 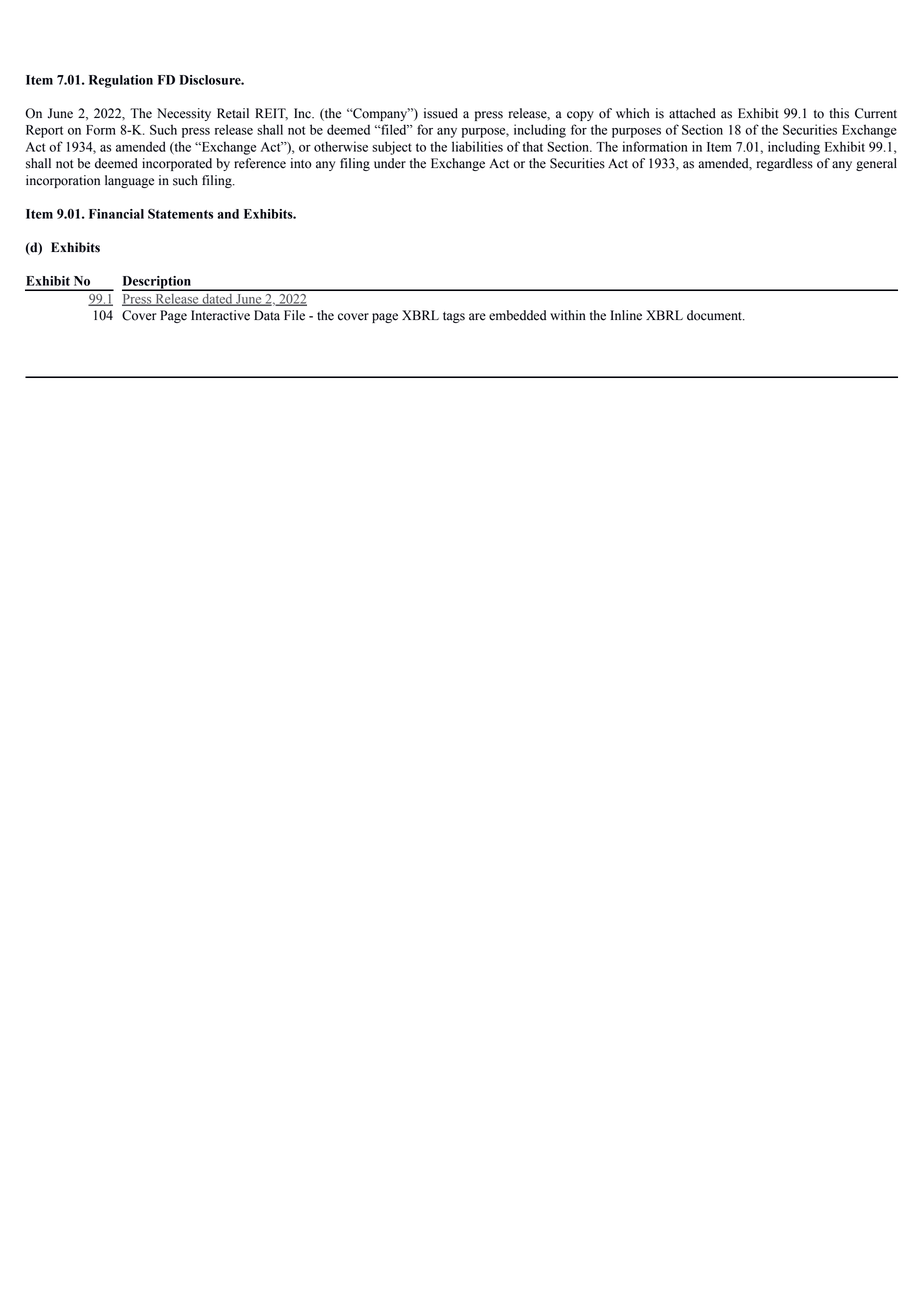 What do you see at coordinates (715, 315) in the image?
I see `document` at bounding box center [715, 315].
